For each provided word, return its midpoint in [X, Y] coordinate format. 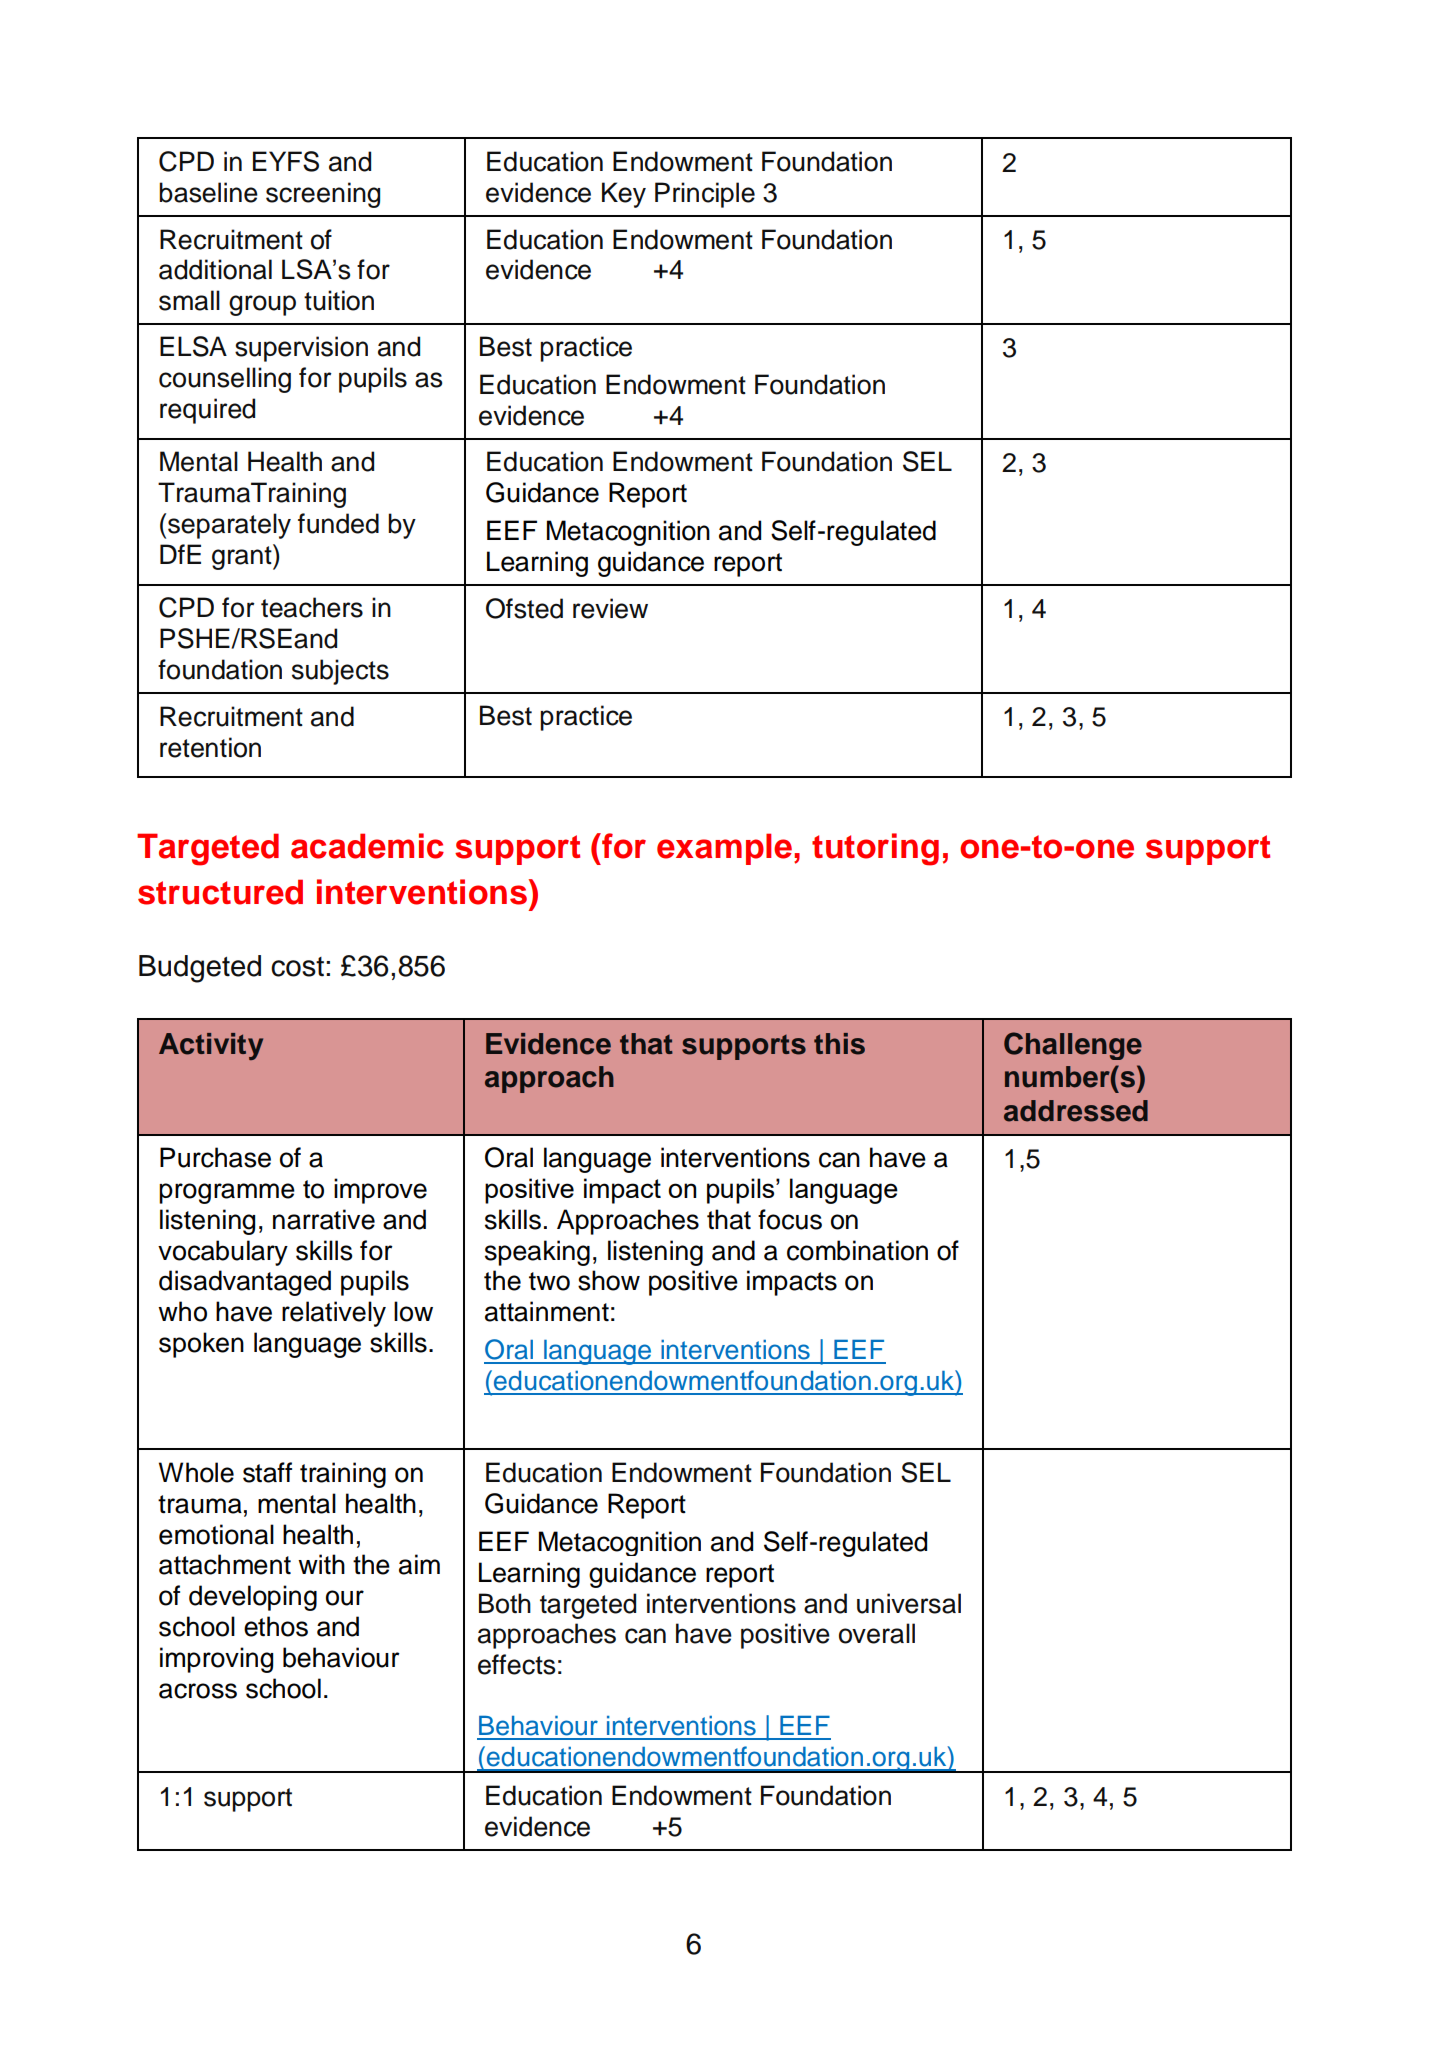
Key [624, 195]
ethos [276, 1626]
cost [297, 967]
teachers [312, 607]
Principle [705, 195]
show [609, 1280]
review [610, 608]
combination [857, 1250]
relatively [334, 1314]
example [724, 849]
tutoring [875, 849]
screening [323, 195]
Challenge [1073, 1046]
